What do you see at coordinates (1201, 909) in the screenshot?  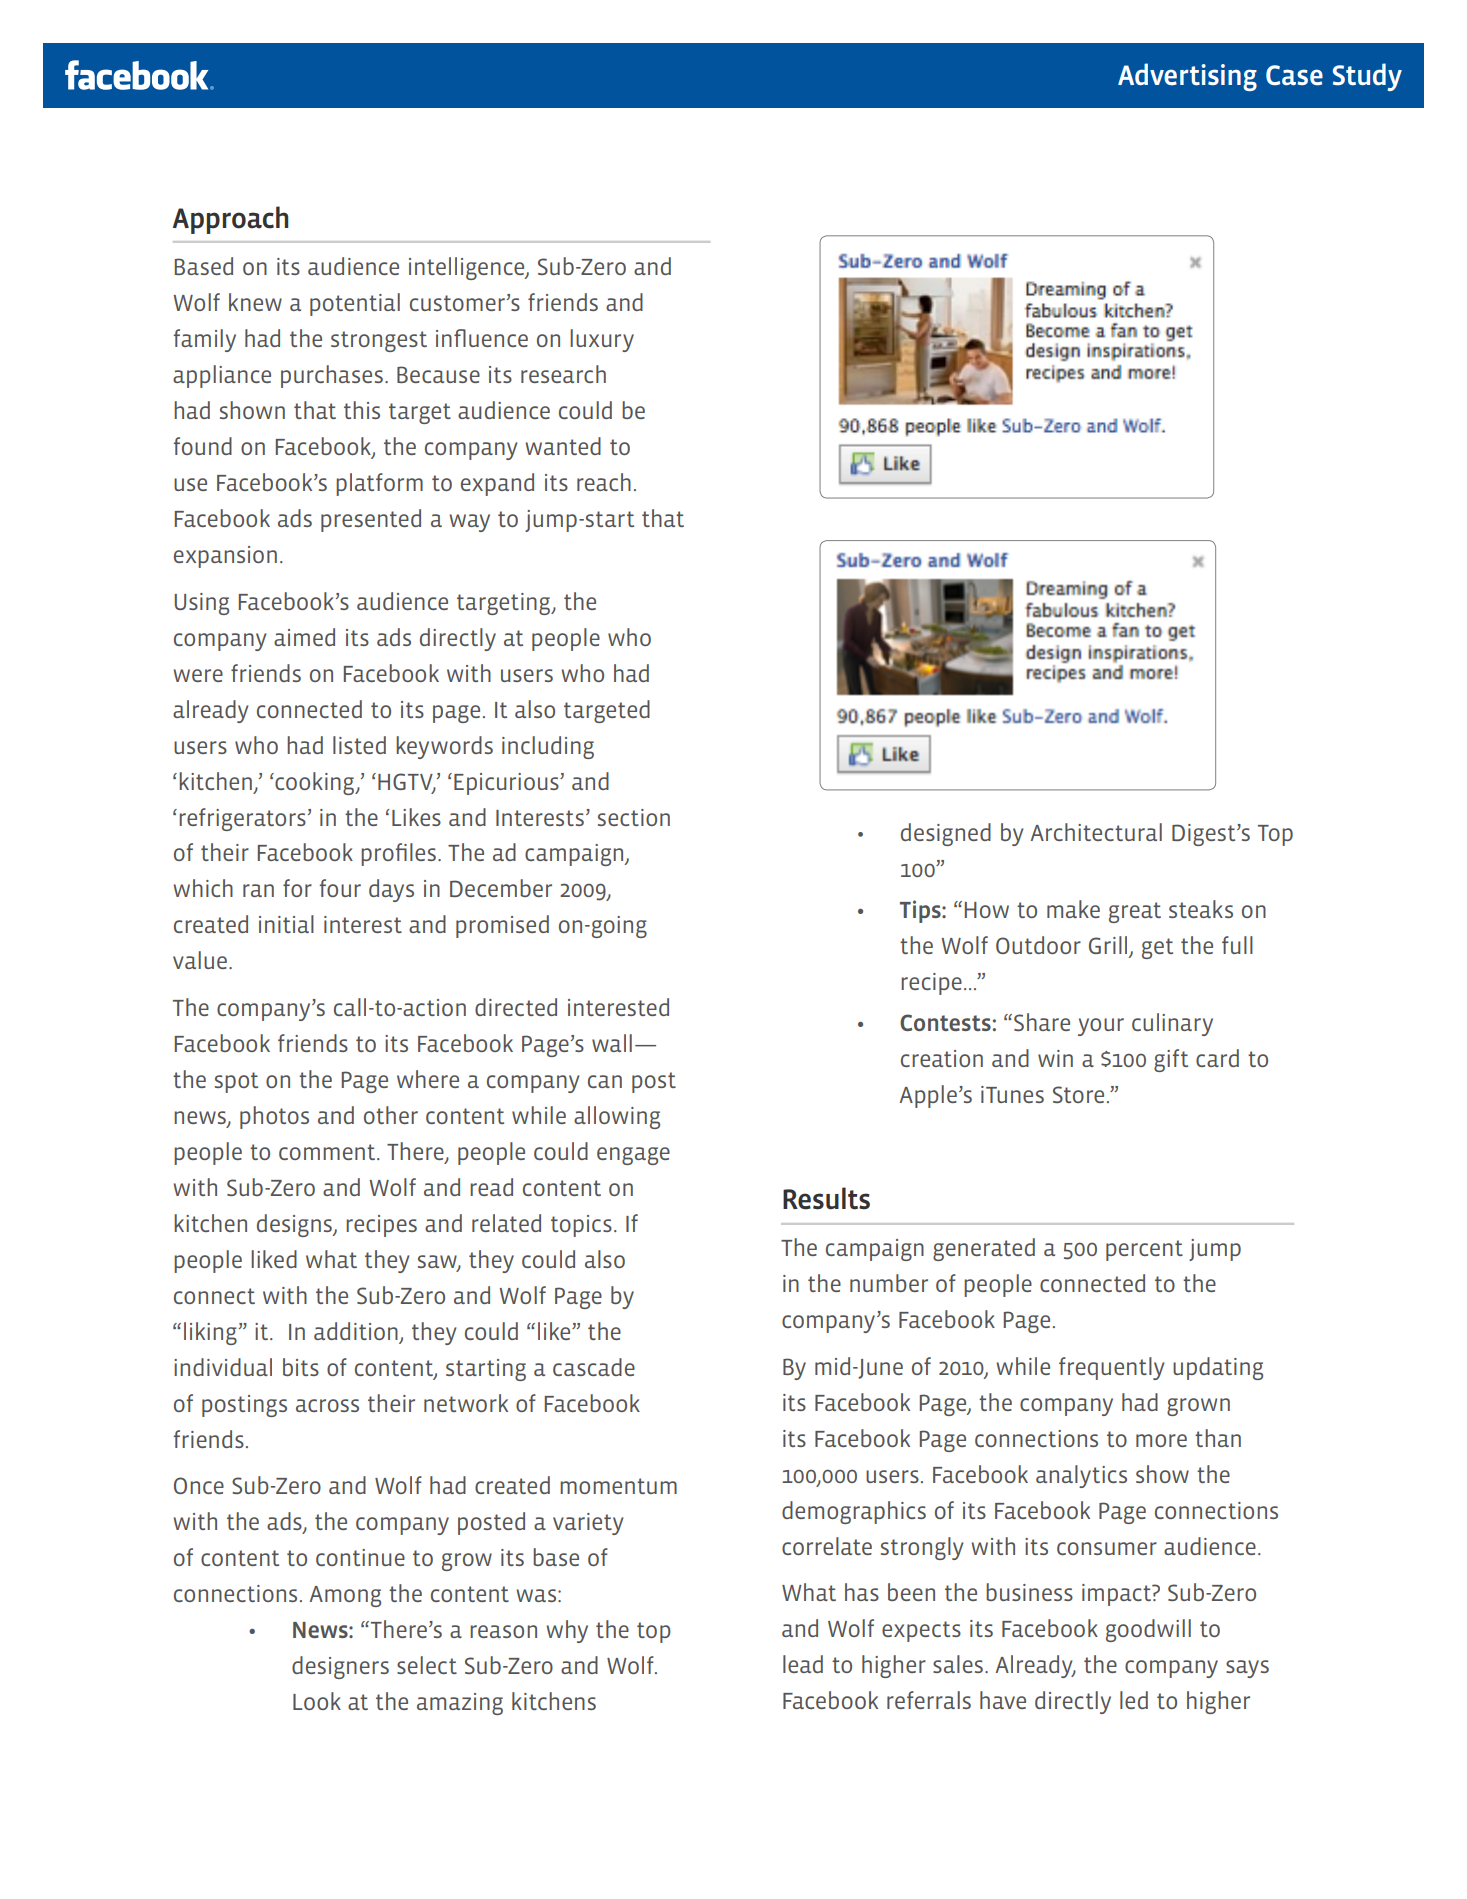 I see `steaks` at bounding box center [1201, 909].
